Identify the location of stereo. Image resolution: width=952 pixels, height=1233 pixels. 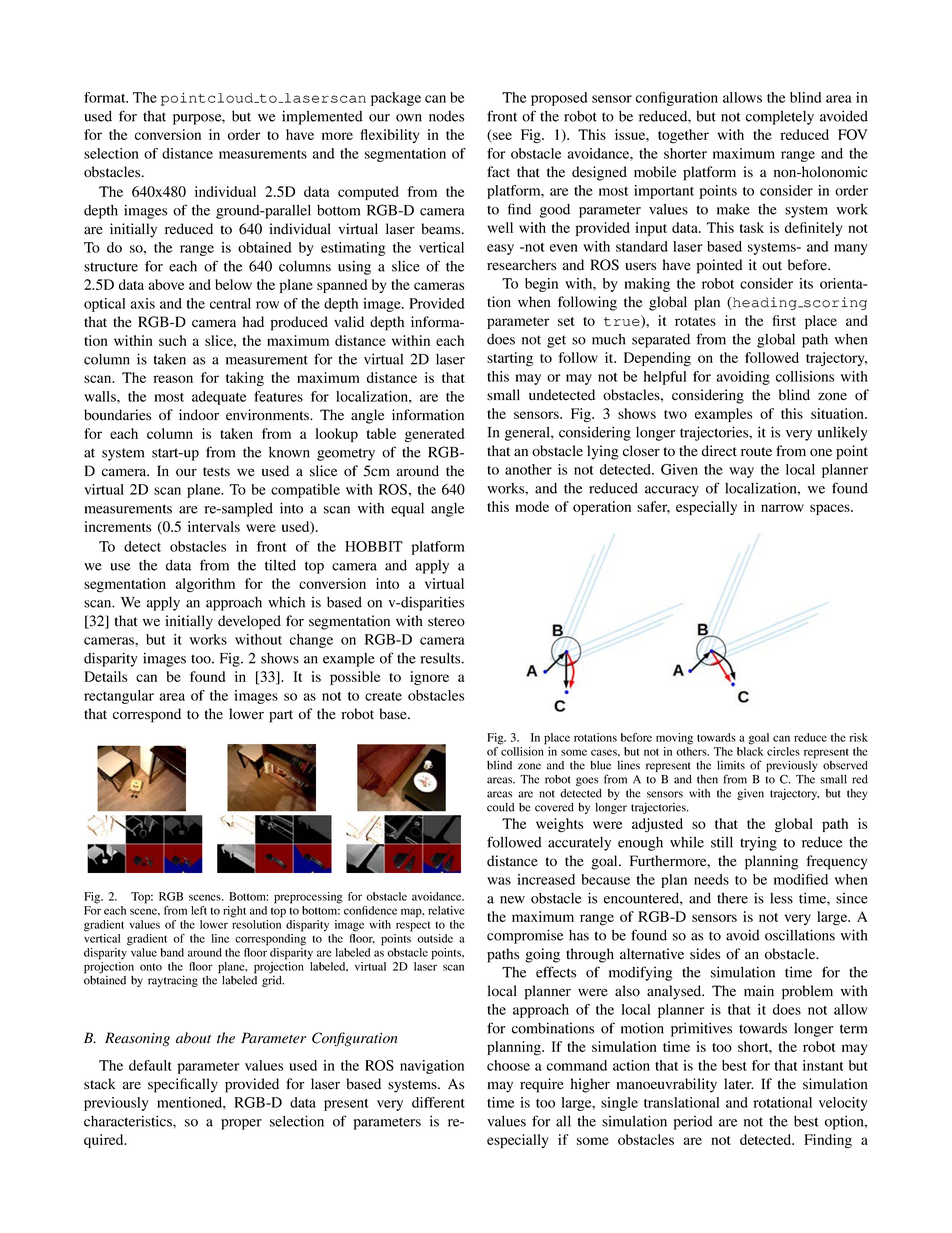
(446, 622).
